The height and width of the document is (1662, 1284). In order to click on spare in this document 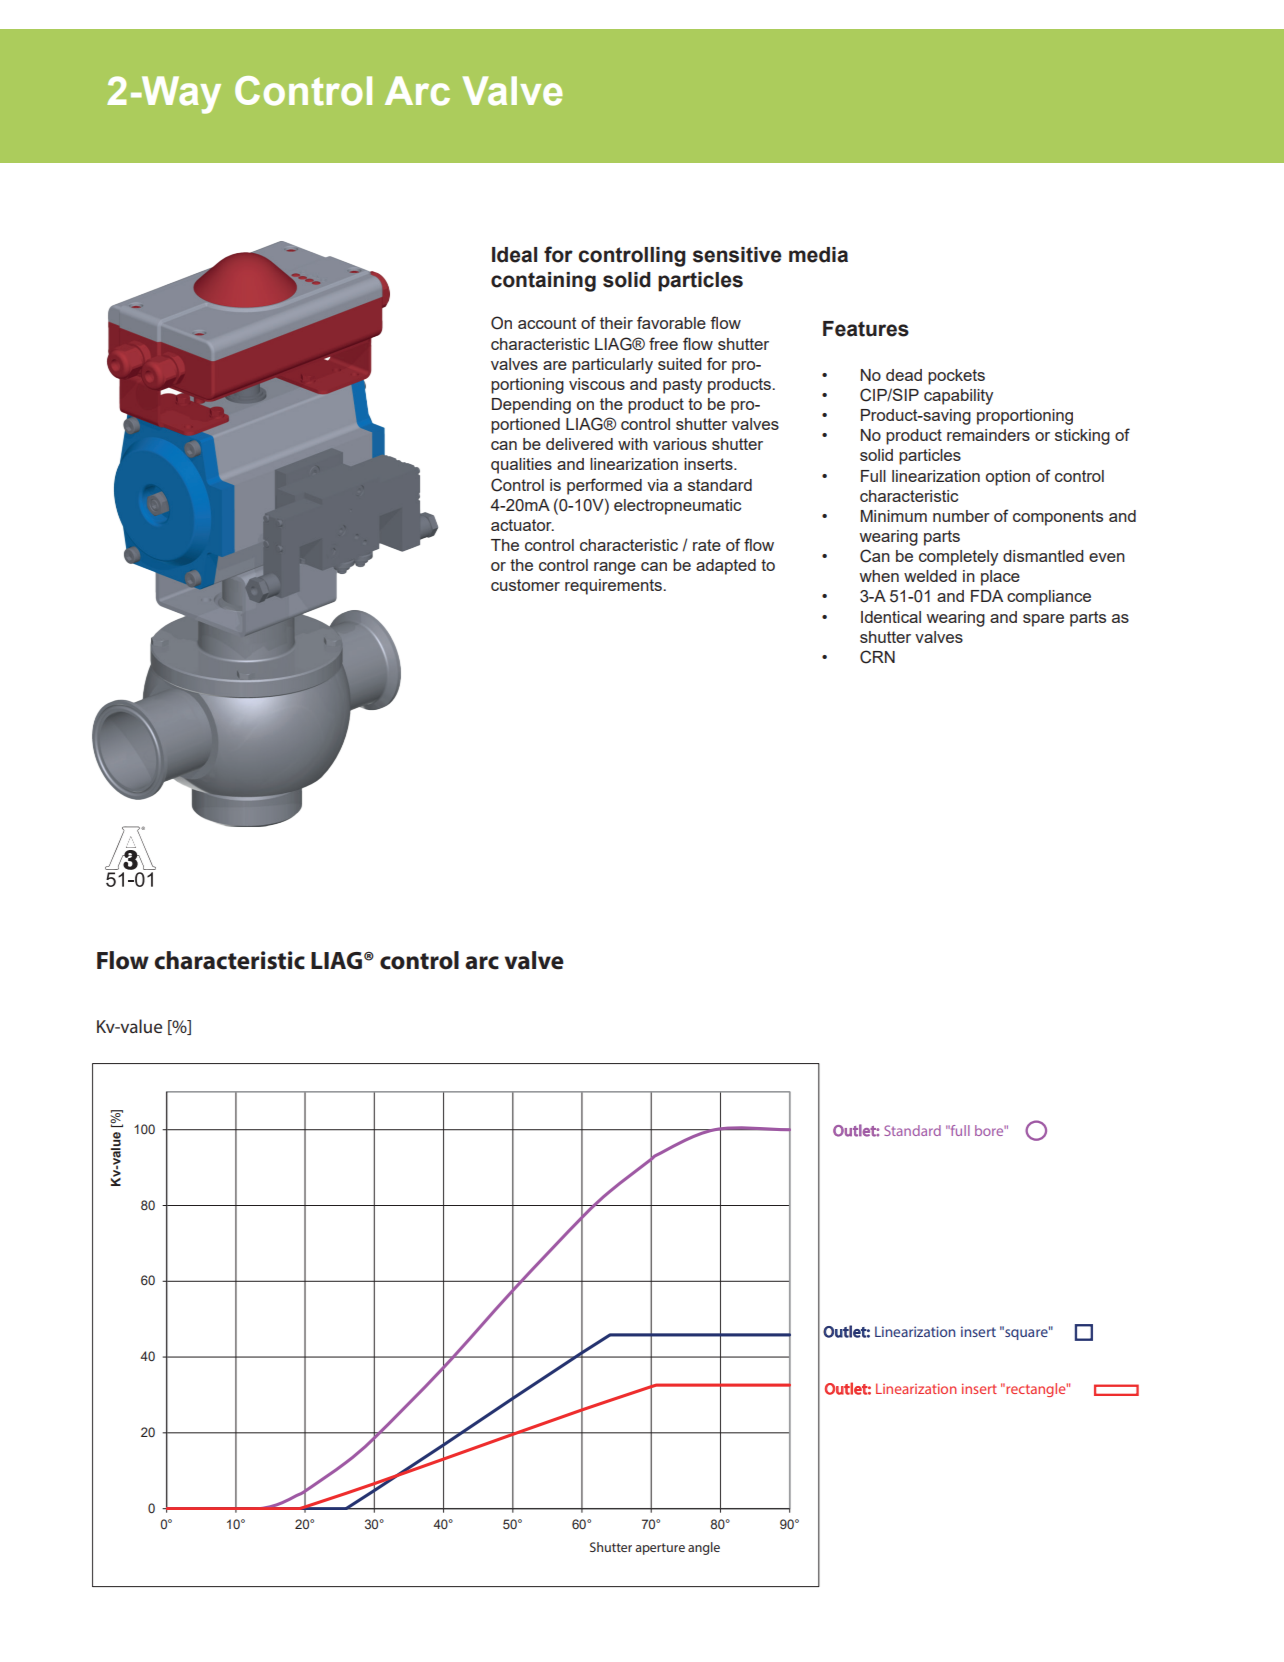, I will do `click(1043, 620)`.
